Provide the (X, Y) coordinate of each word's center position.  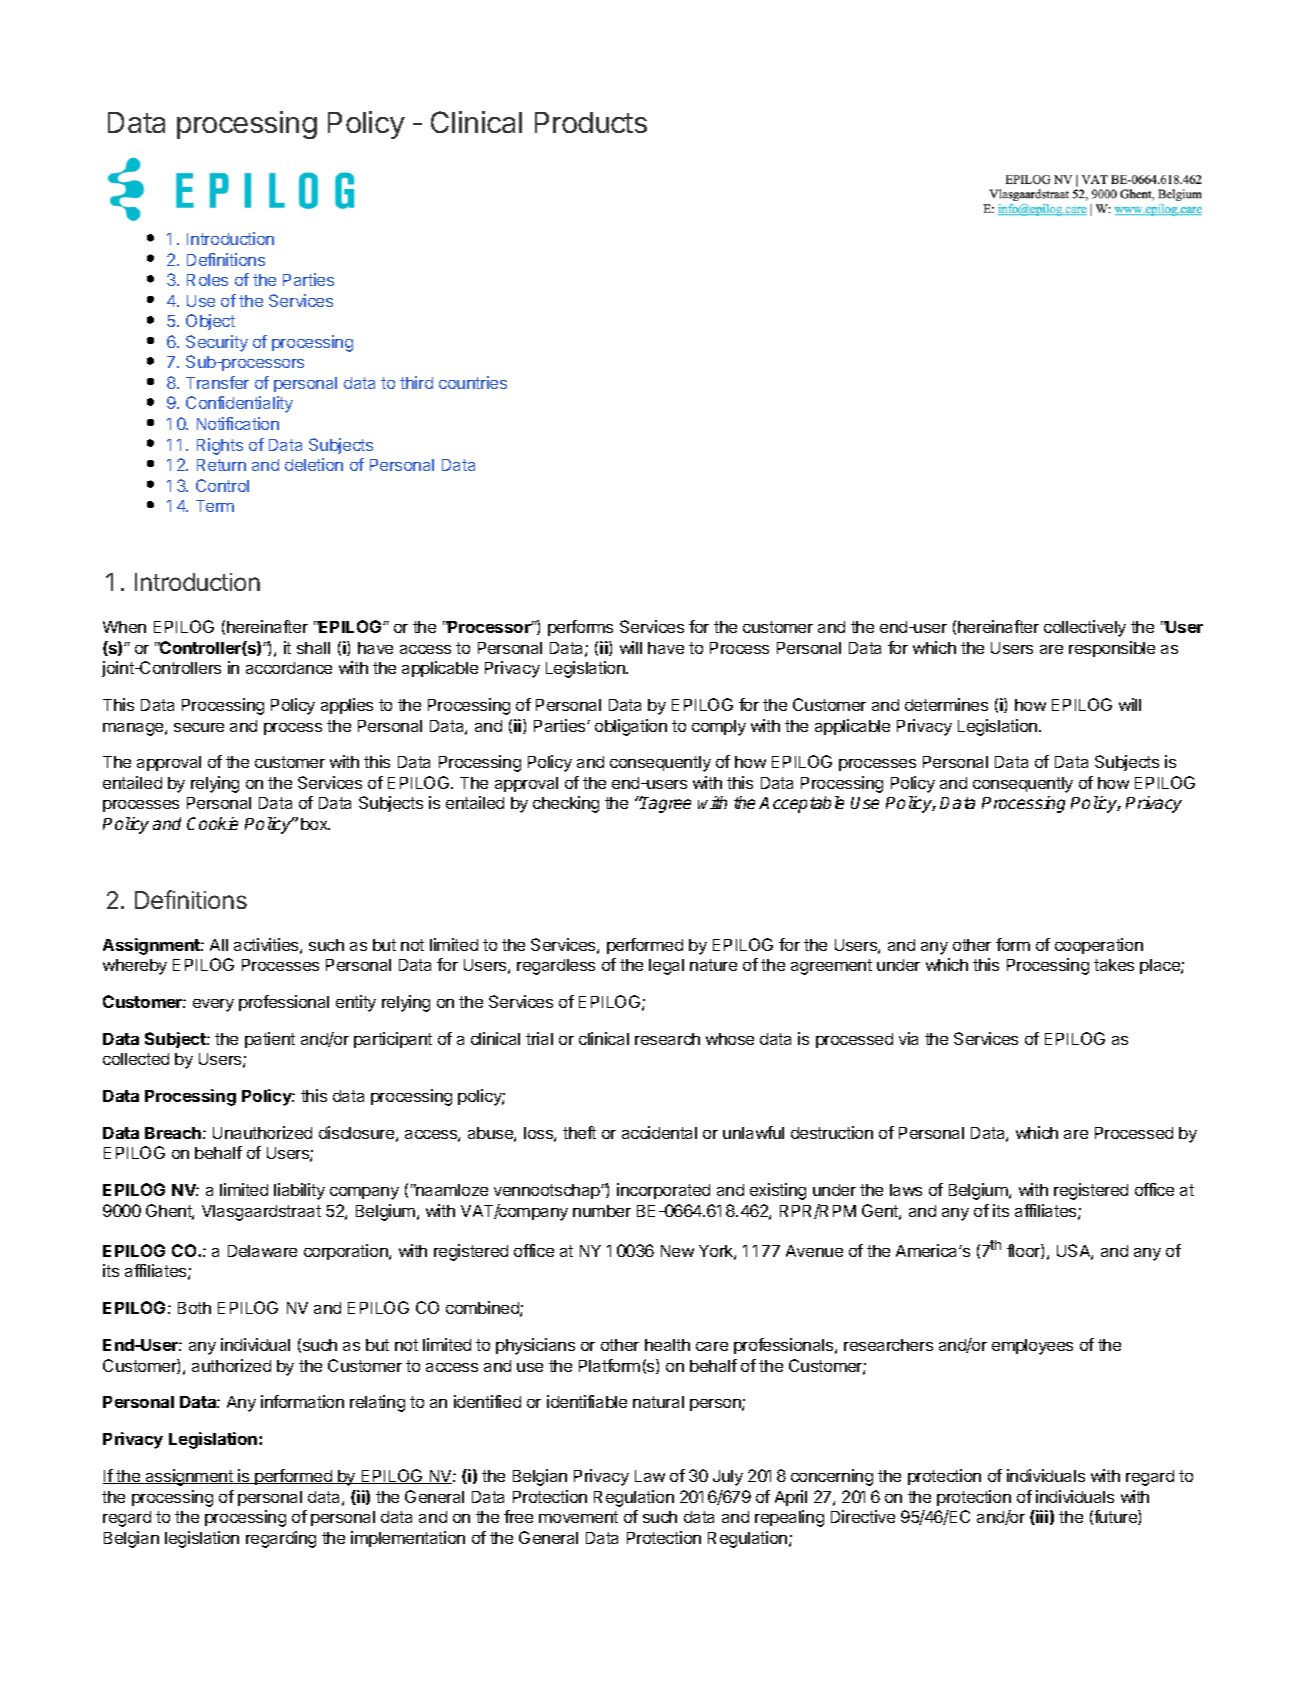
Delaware (262, 1251)
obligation (631, 727)
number (602, 1211)
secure (199, 727)
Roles (207, 280)
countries (473, 382)
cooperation (1099, 946)
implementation (408, 1539)
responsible (1112, 649)
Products (591, 122)
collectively (1085, 628)
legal (666, 967)
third (416, 382)
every (213, 1005)
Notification (238, 423)
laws (906, 1190)
